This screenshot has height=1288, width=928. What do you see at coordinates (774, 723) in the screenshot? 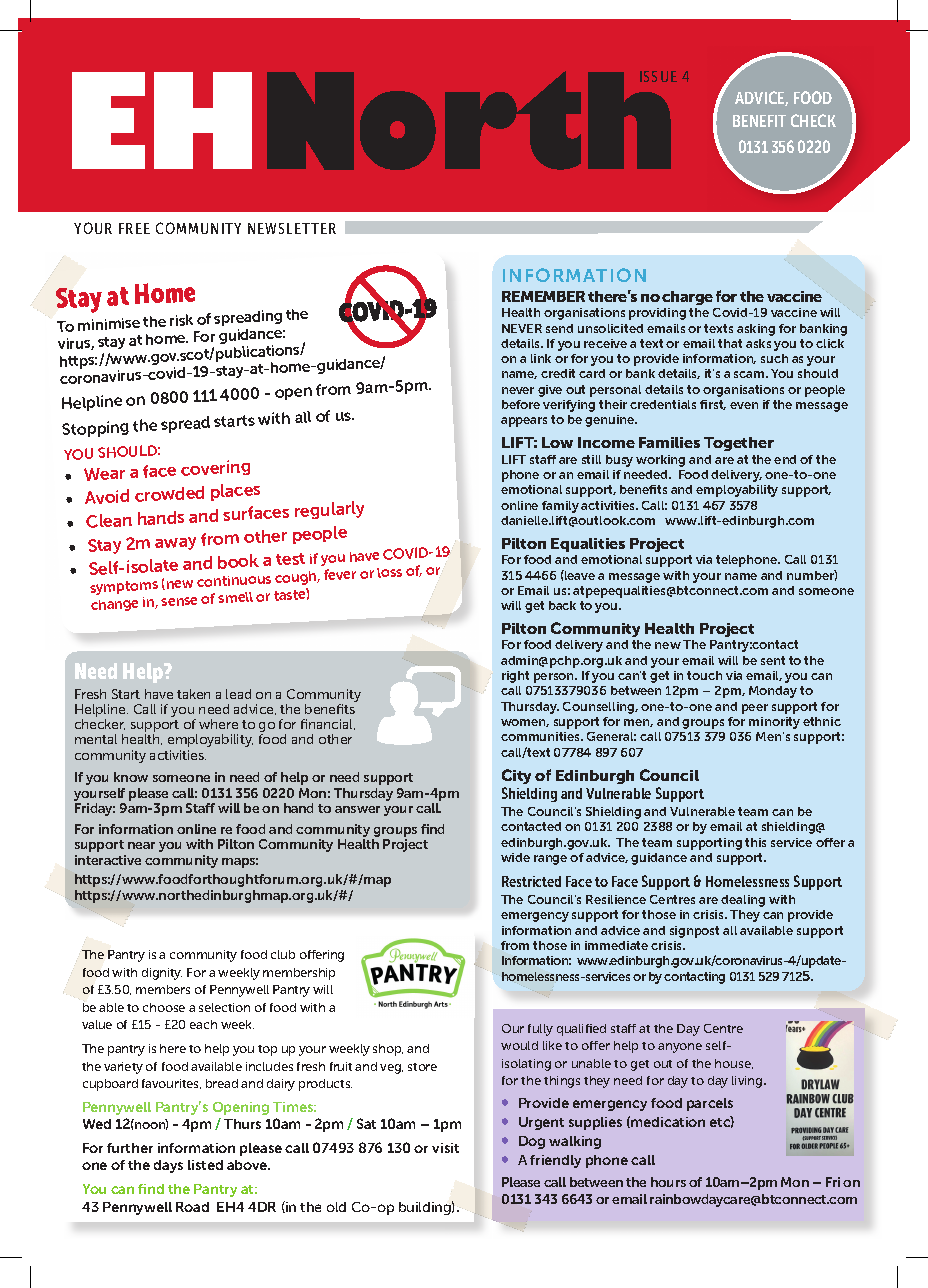
I see `minority` at bounding box center [774, 723].
